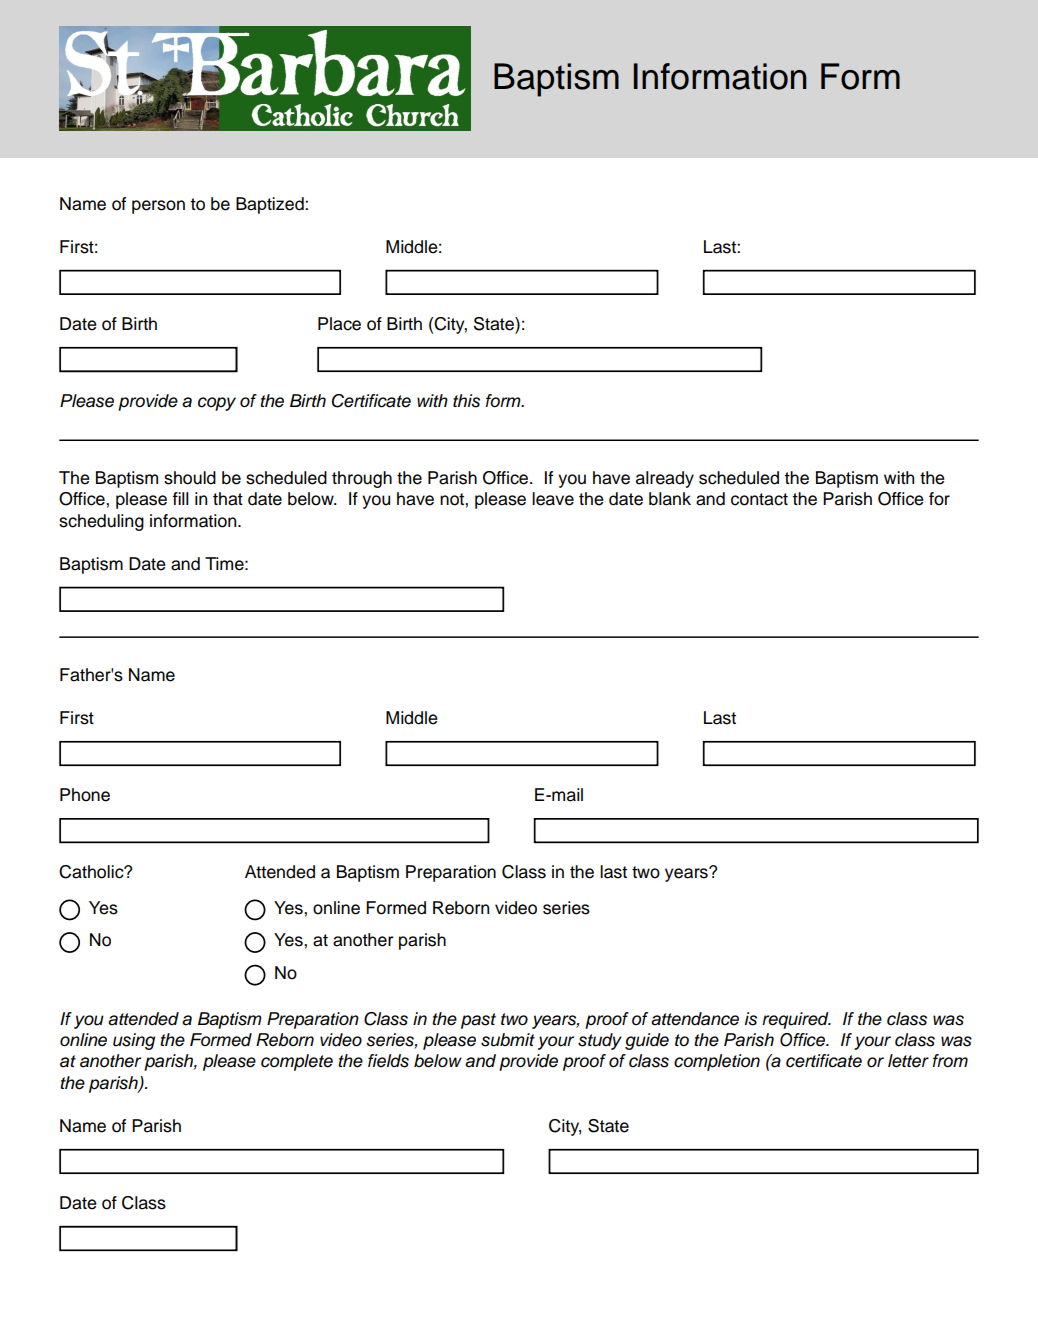 This image has width=1038, height=1343. What do you see at coordinates (508, 1040) in the image?
I see `submit` at bounding box center [508, 1040].
